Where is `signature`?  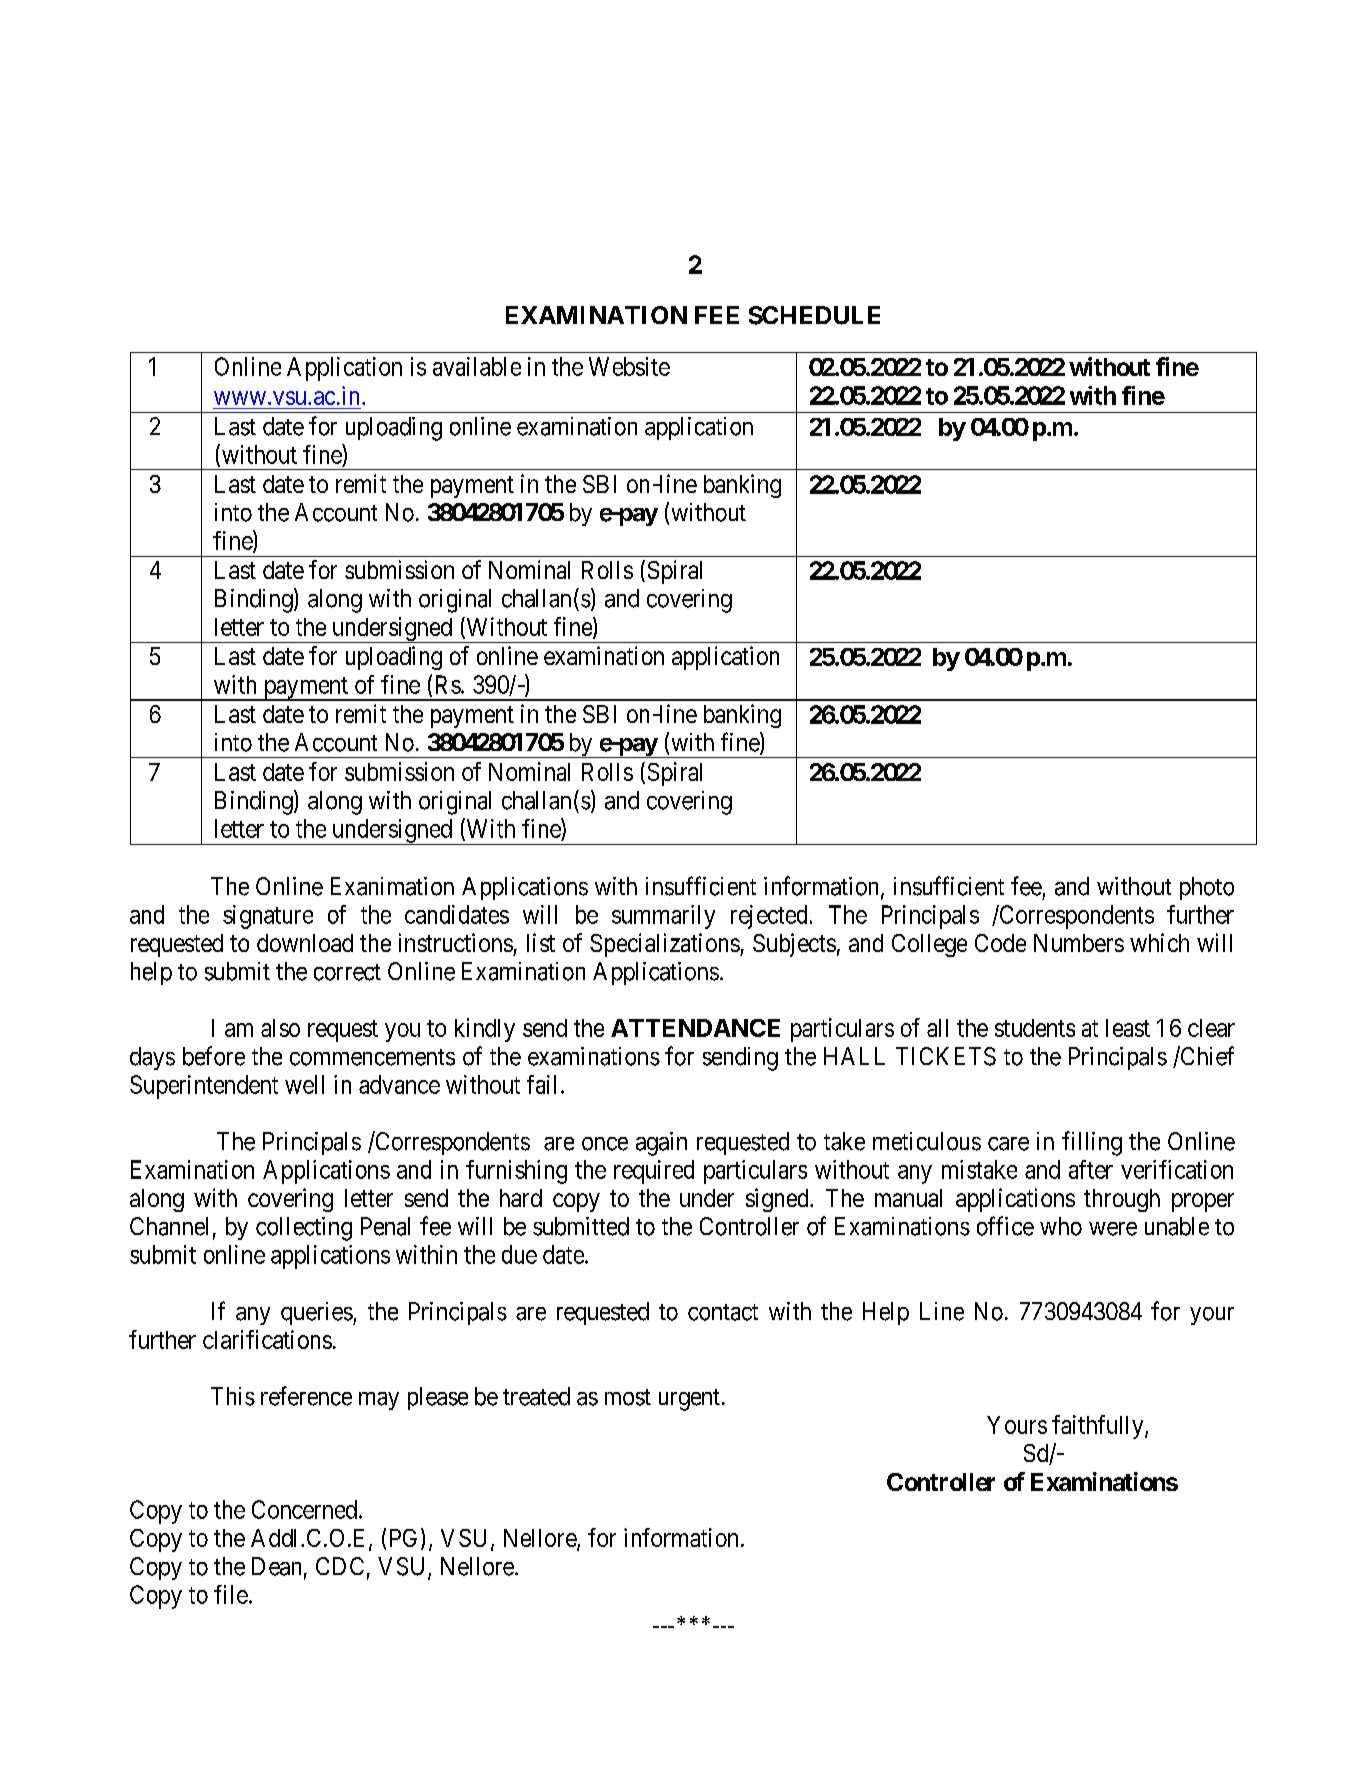
signature is located at coordinates (268, 917).
